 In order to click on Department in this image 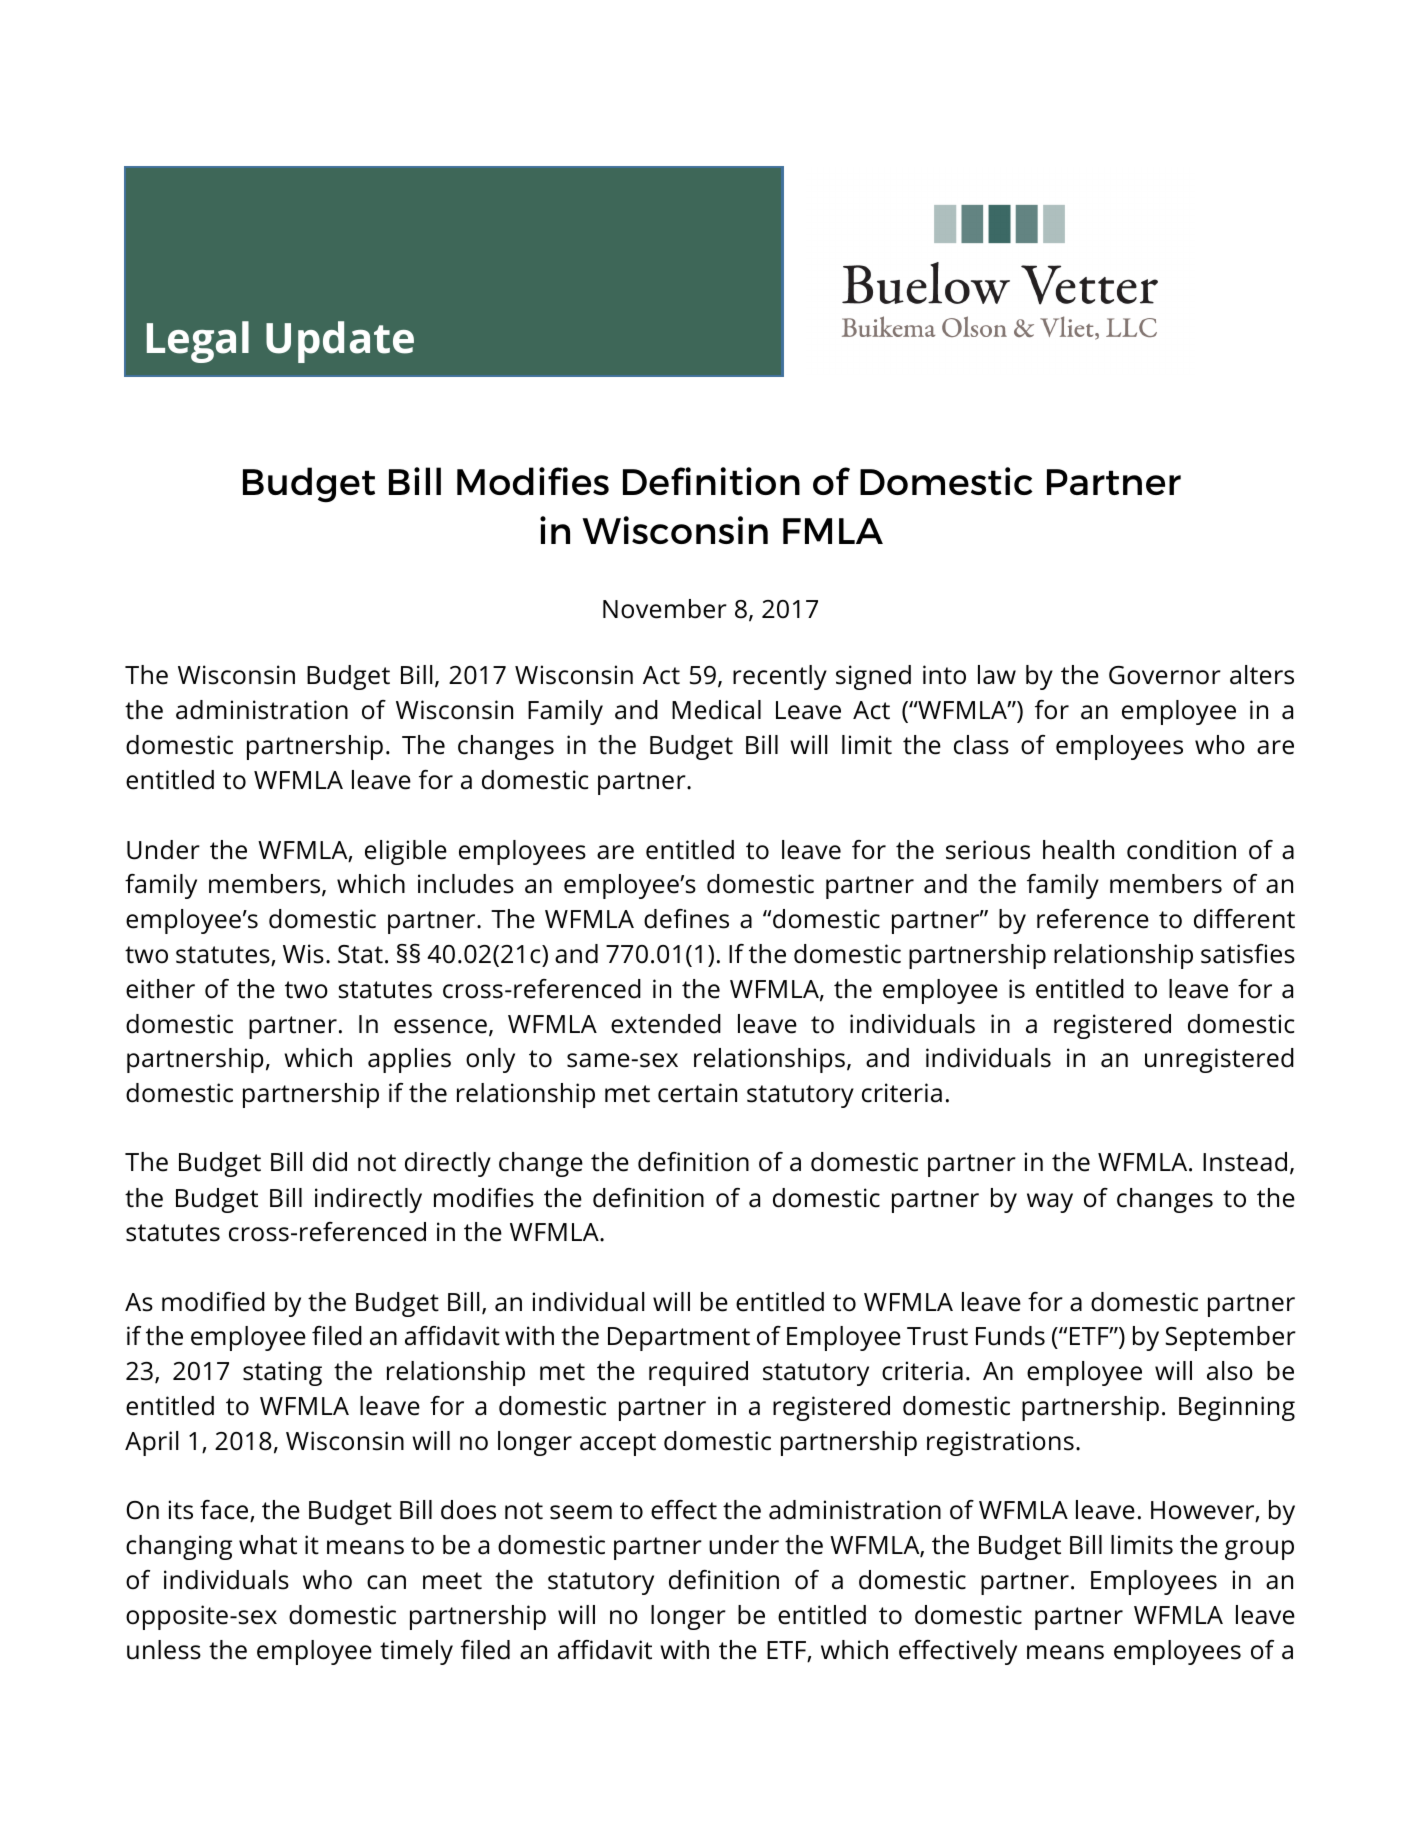, I will do `click(679, 1339)`.
